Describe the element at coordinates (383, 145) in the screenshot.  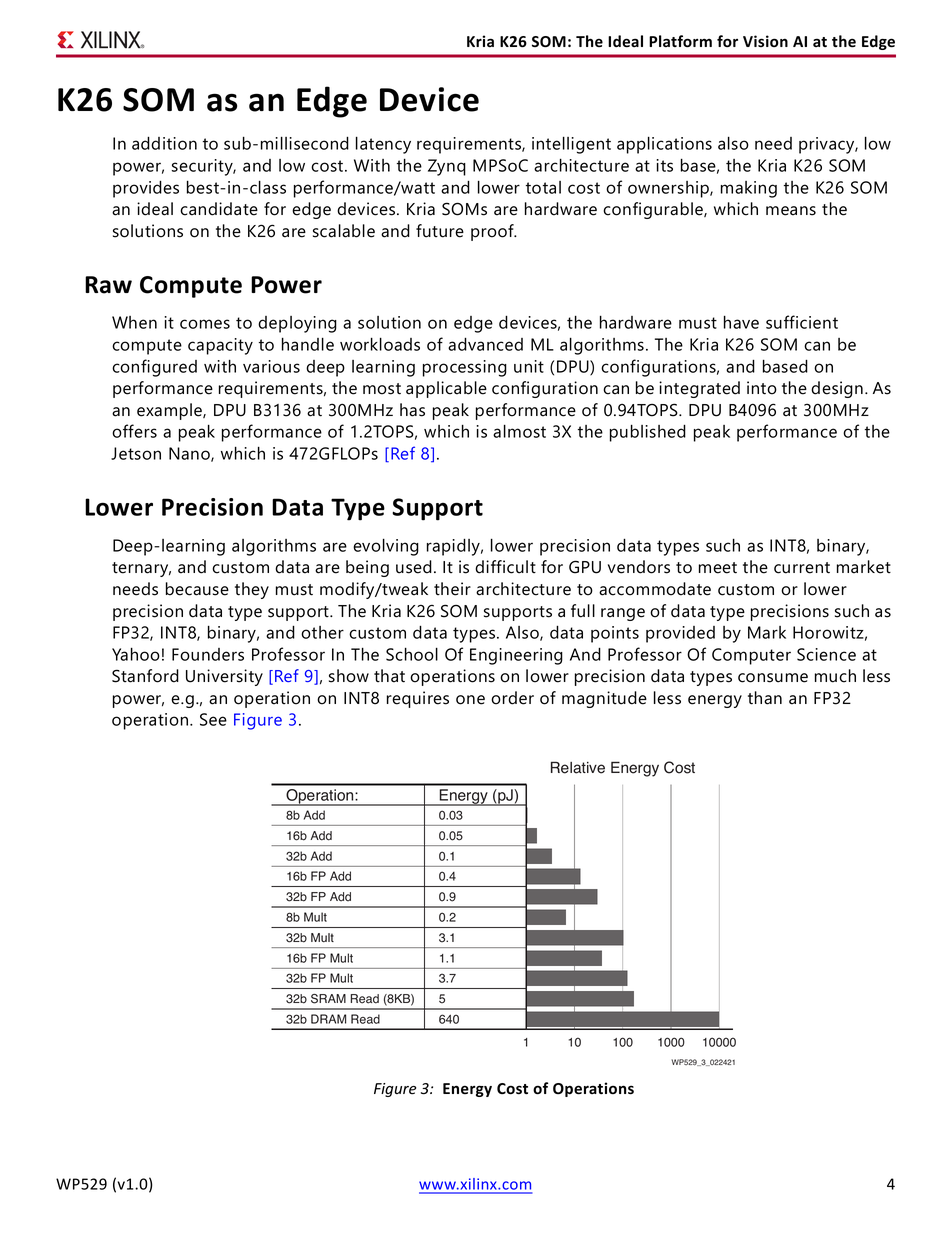
I see `latency` at that location.
